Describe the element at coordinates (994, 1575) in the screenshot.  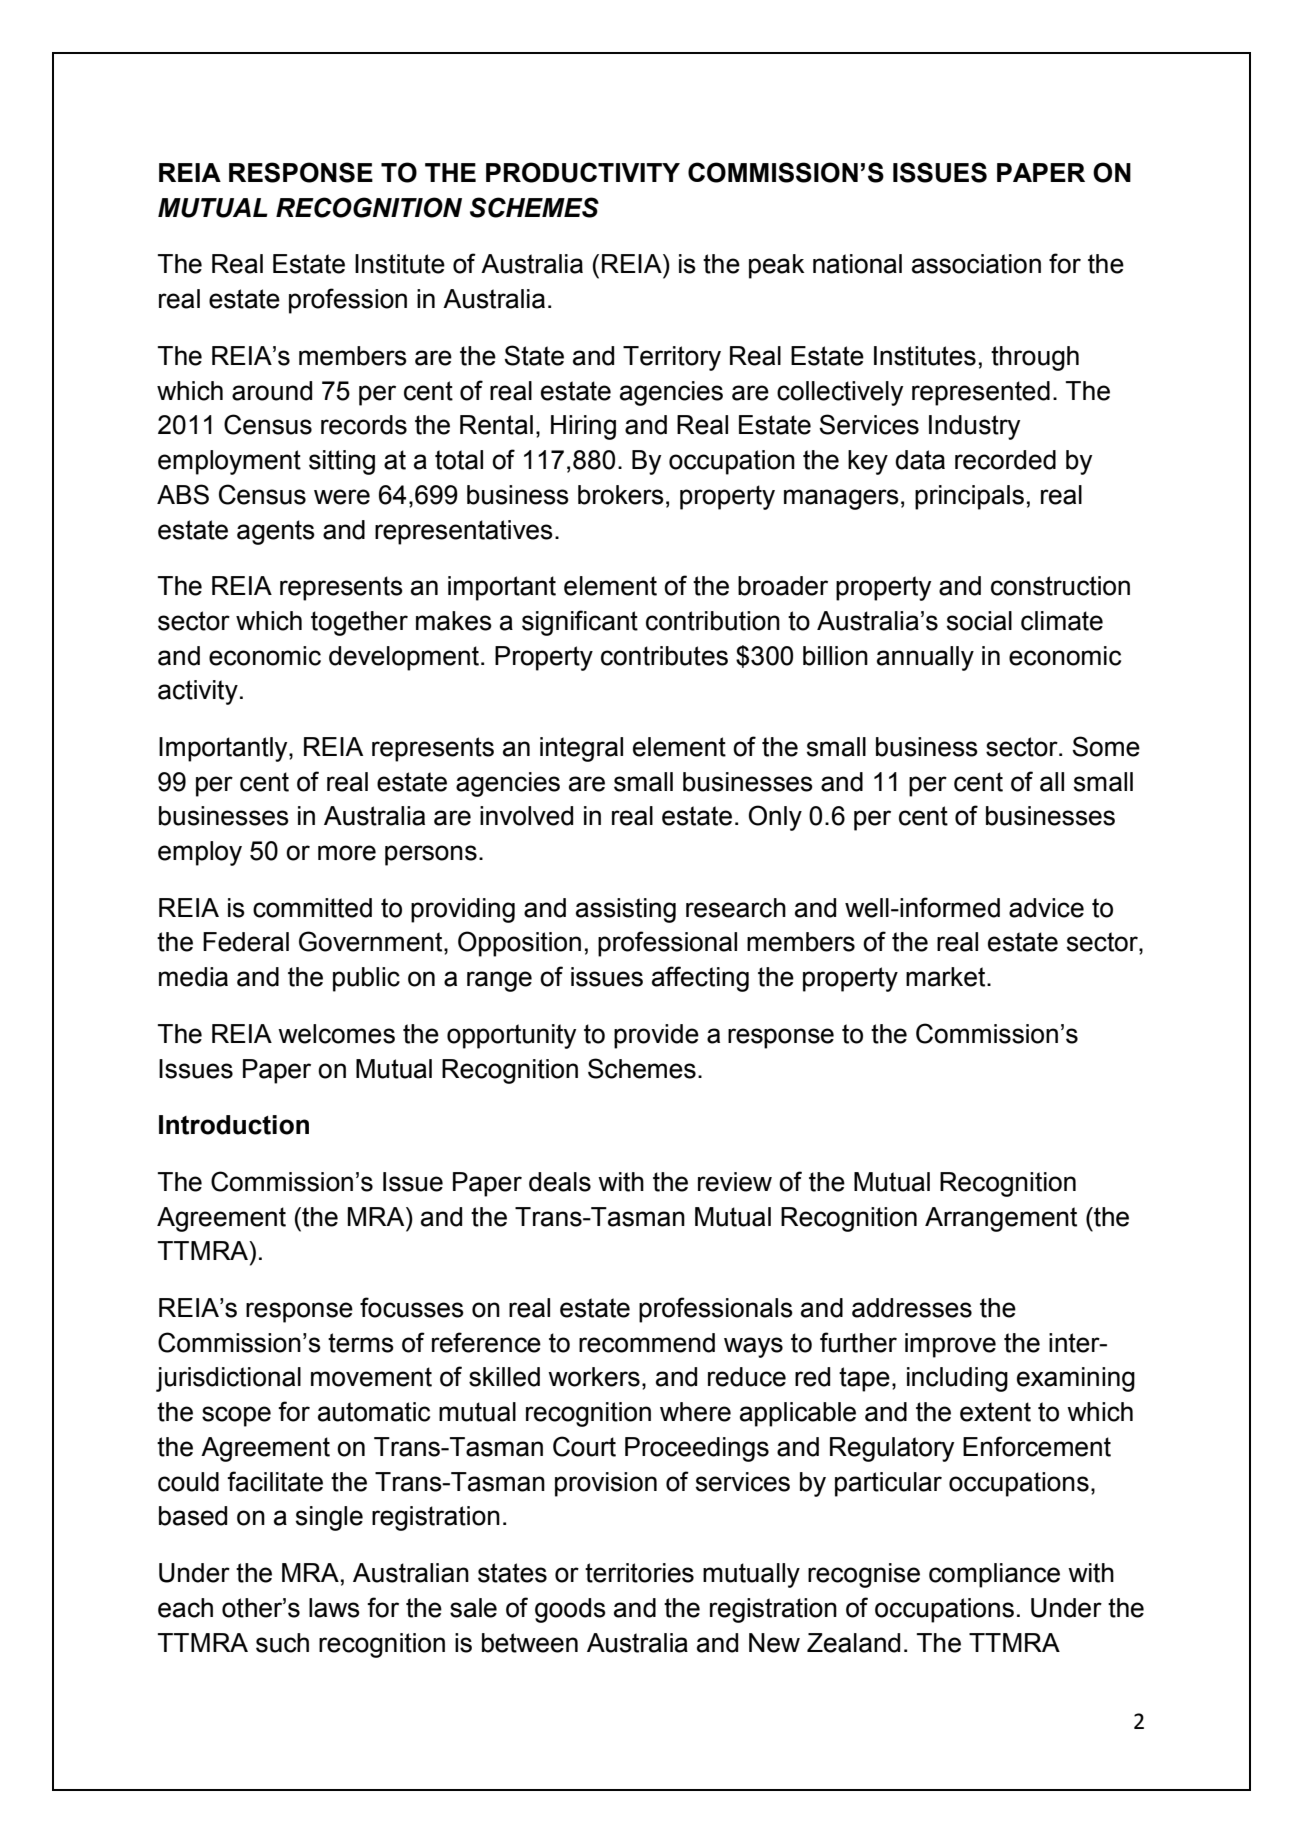
I see `compliance` at that location.
